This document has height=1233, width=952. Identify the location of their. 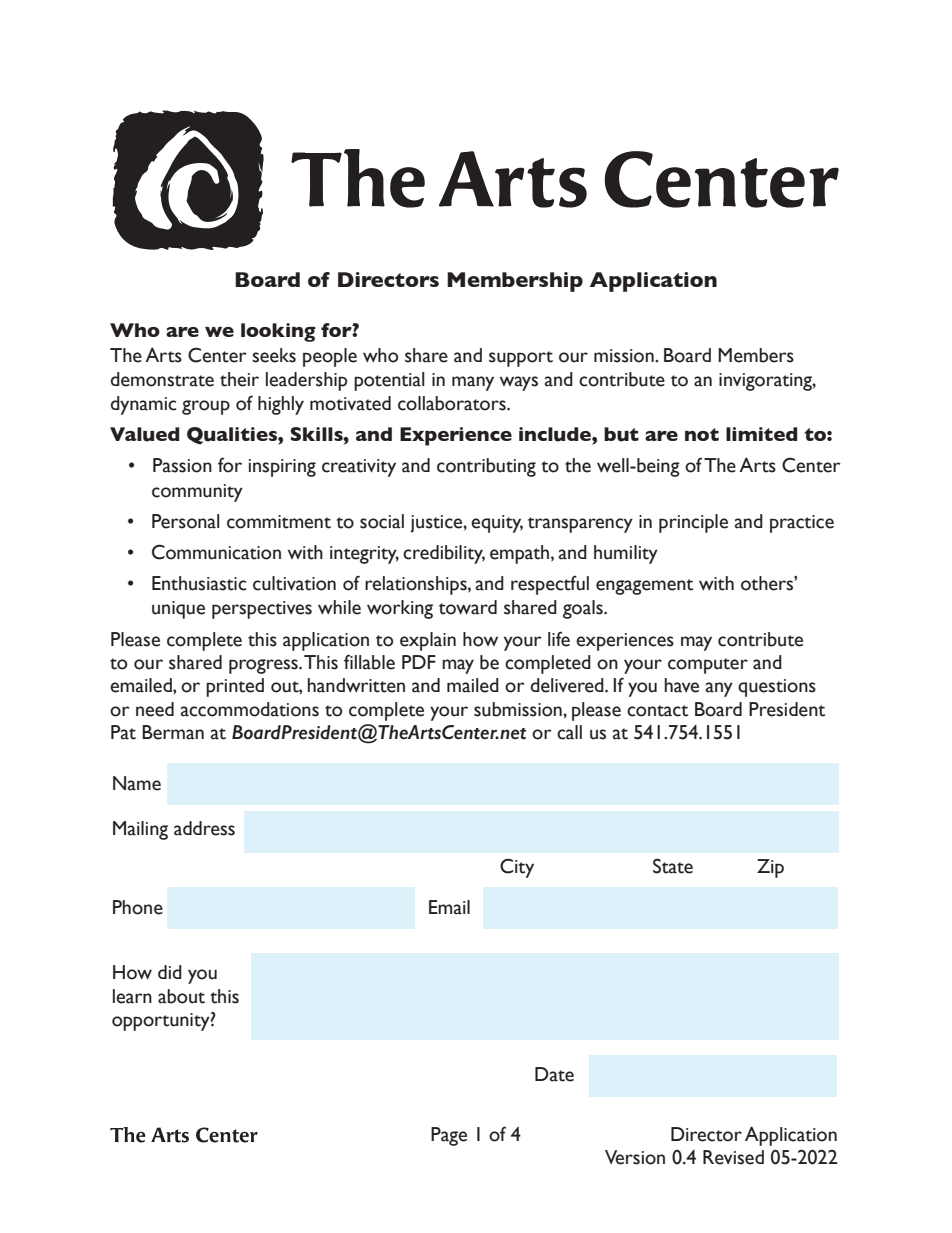
(239, 379).
